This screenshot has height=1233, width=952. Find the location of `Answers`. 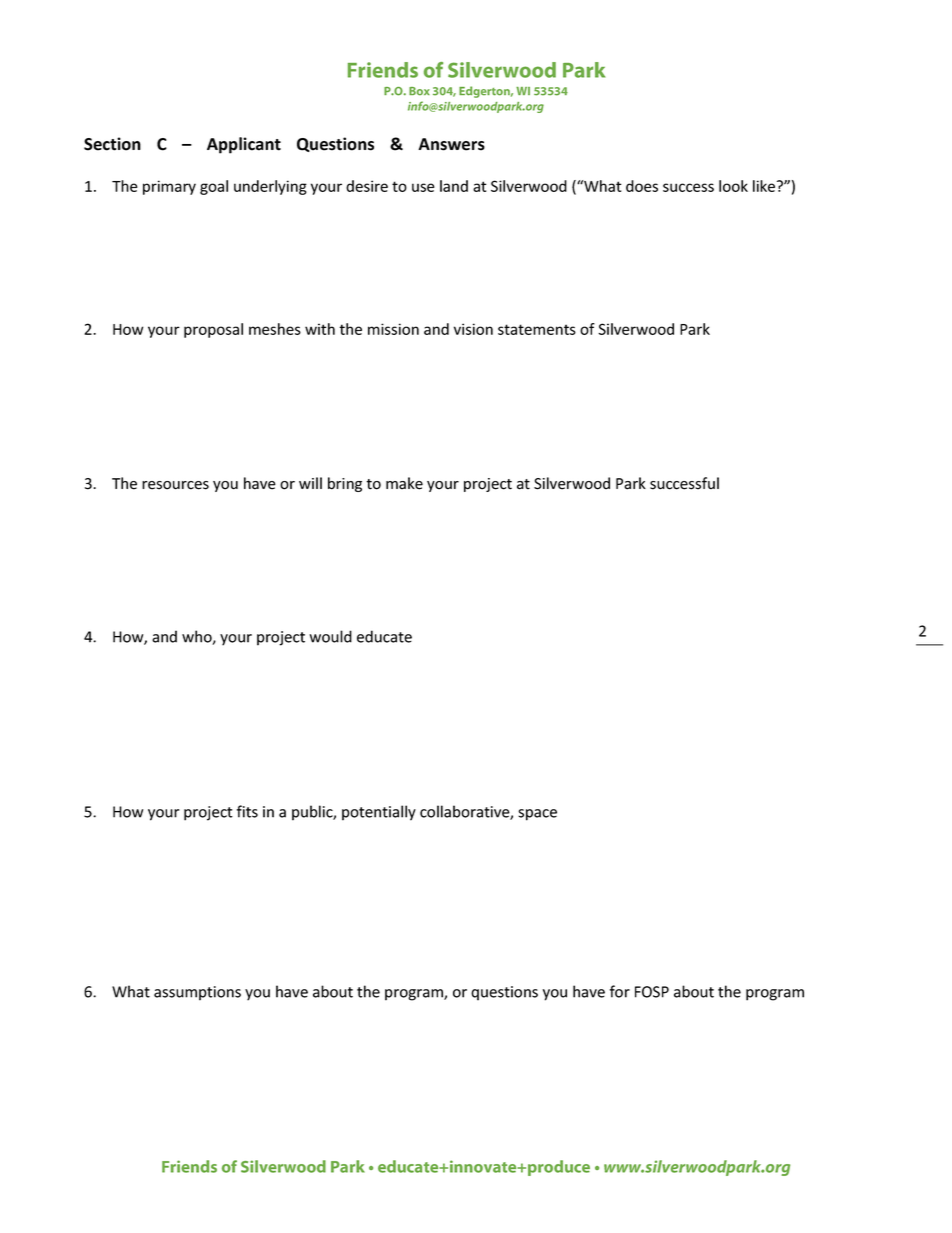

Answers is located at coordinates (451, 144).
